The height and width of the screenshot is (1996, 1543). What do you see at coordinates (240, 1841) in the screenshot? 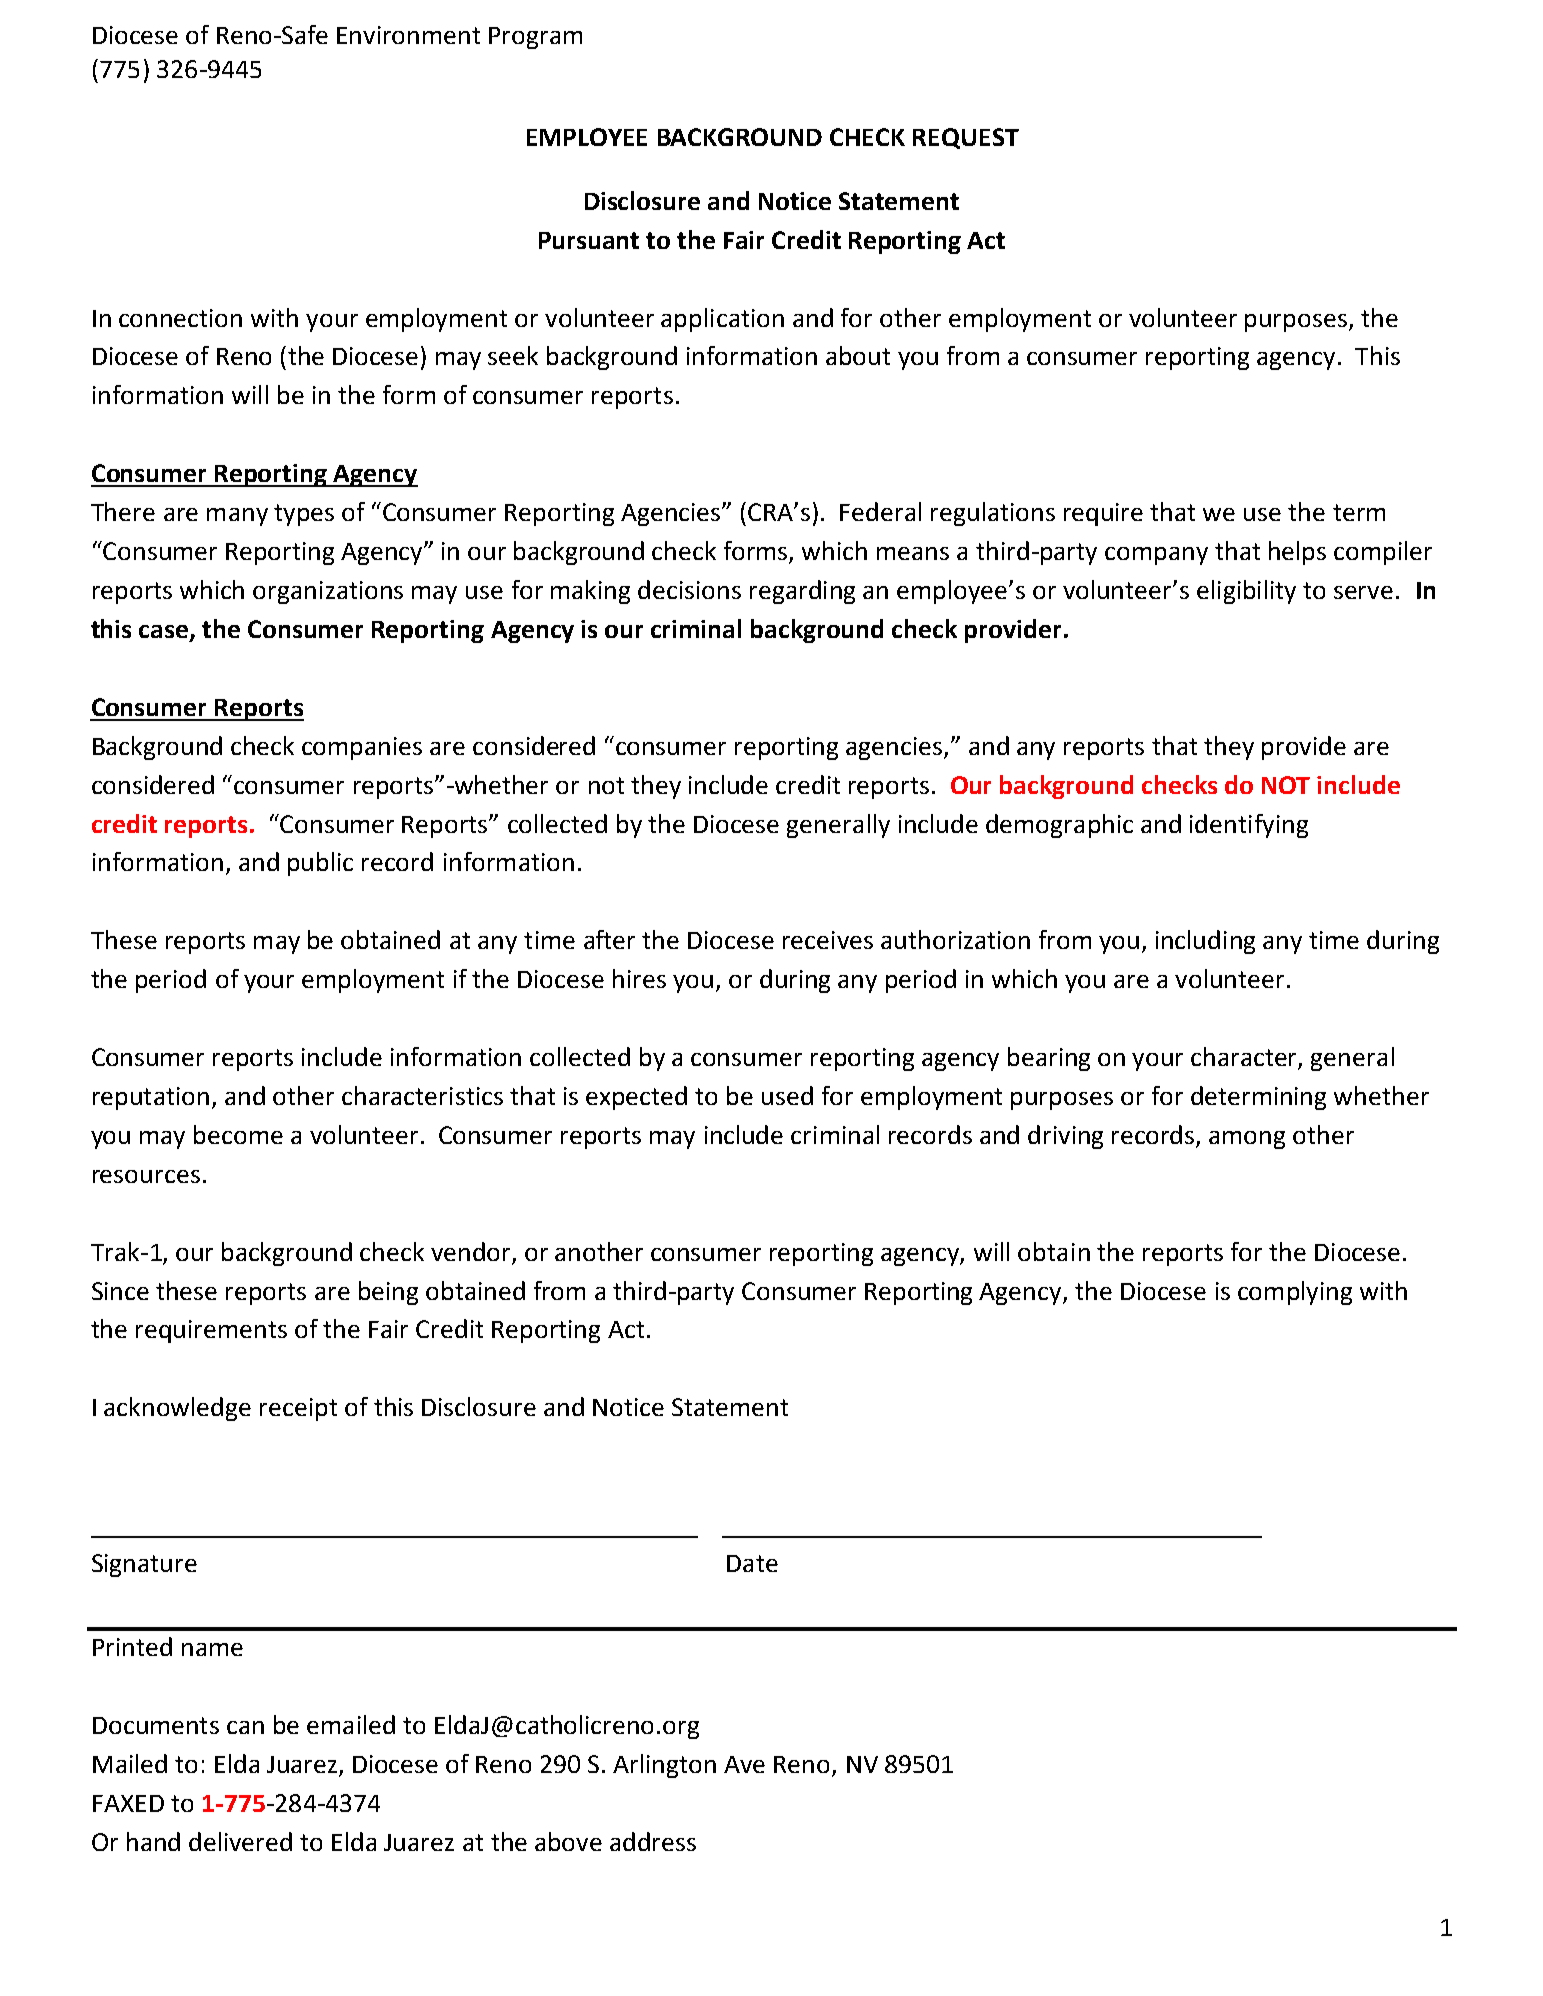
I see `delivered` at bounding box center [240, 1841].
